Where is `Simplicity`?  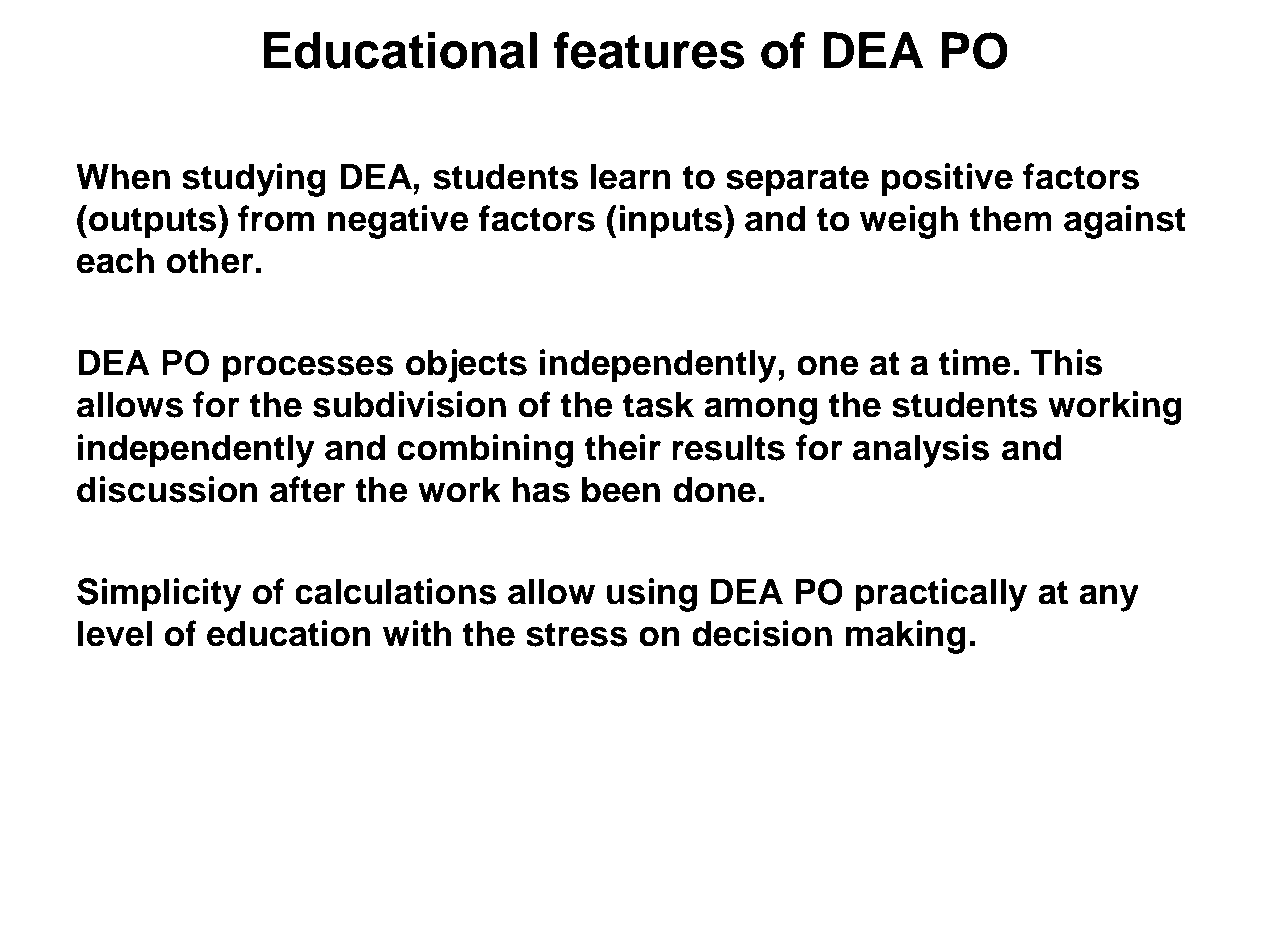
Simplicity is located at coordinates (159, 595).
